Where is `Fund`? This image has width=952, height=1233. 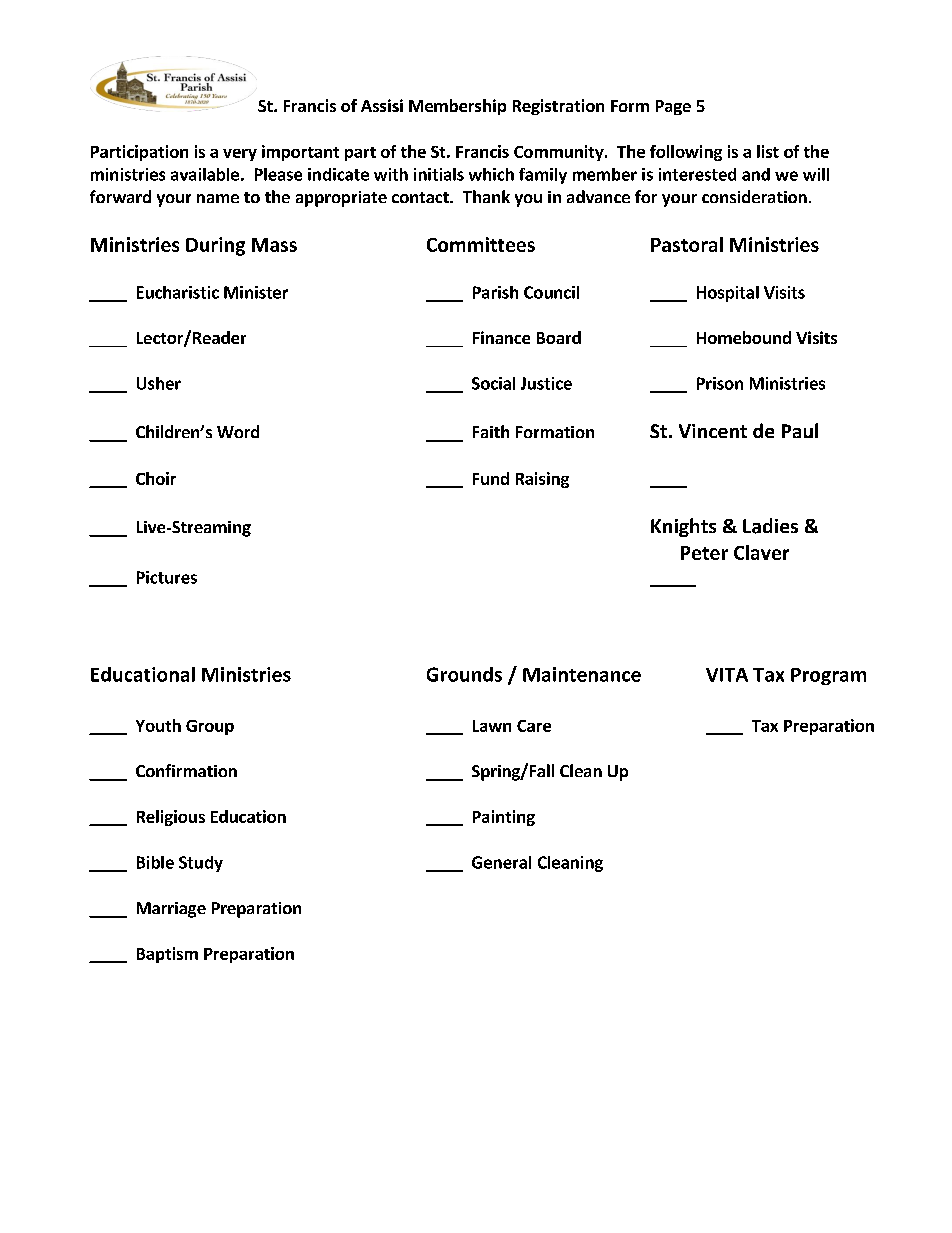 Fund is located at coordinates (491, 478).
